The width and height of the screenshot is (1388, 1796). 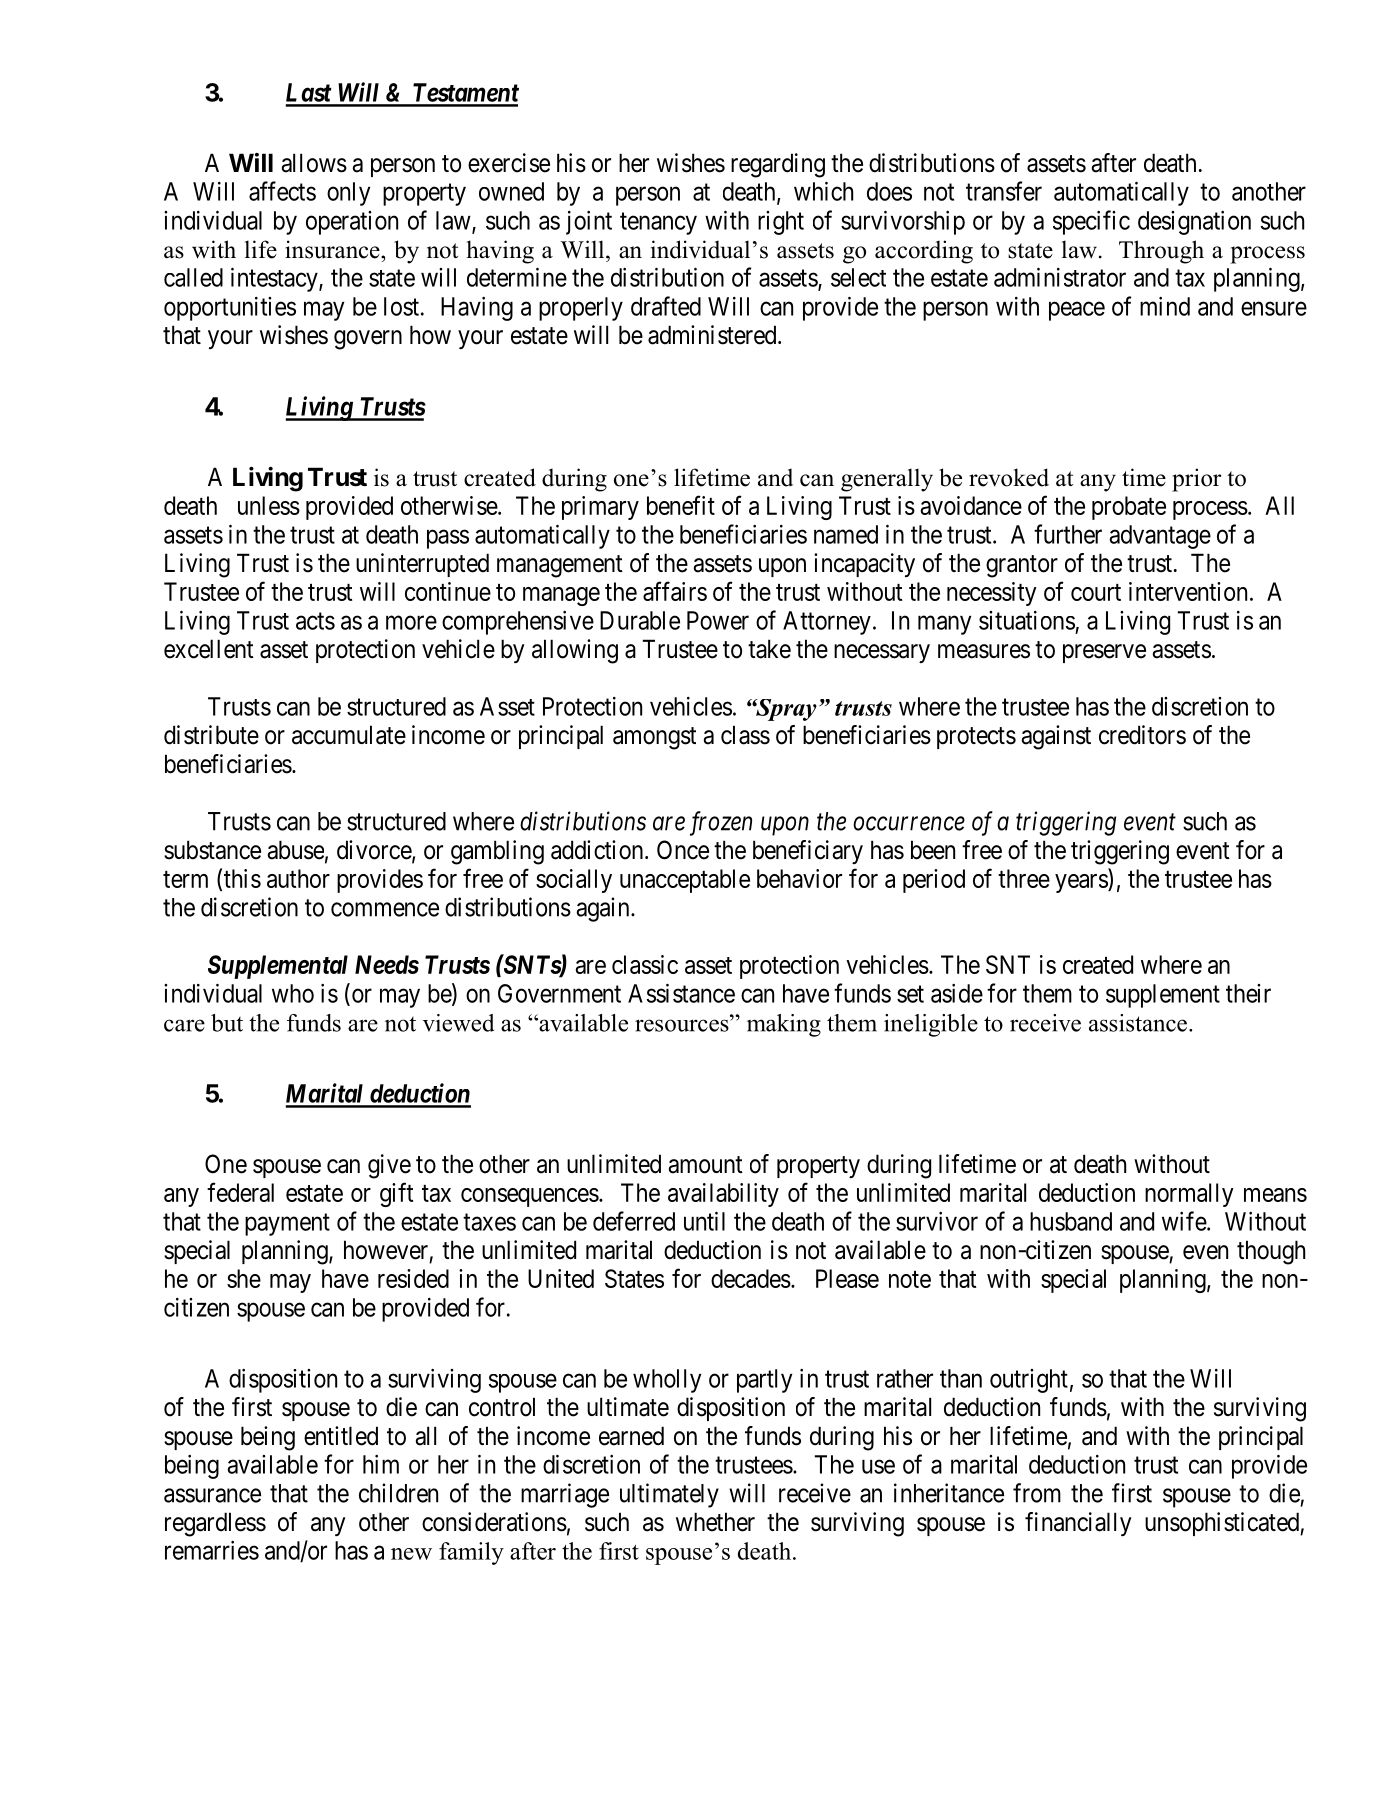 What do you see at coordinates (348, 194) in the screenshot?
I see `only` at bounding box center [348, 194].
